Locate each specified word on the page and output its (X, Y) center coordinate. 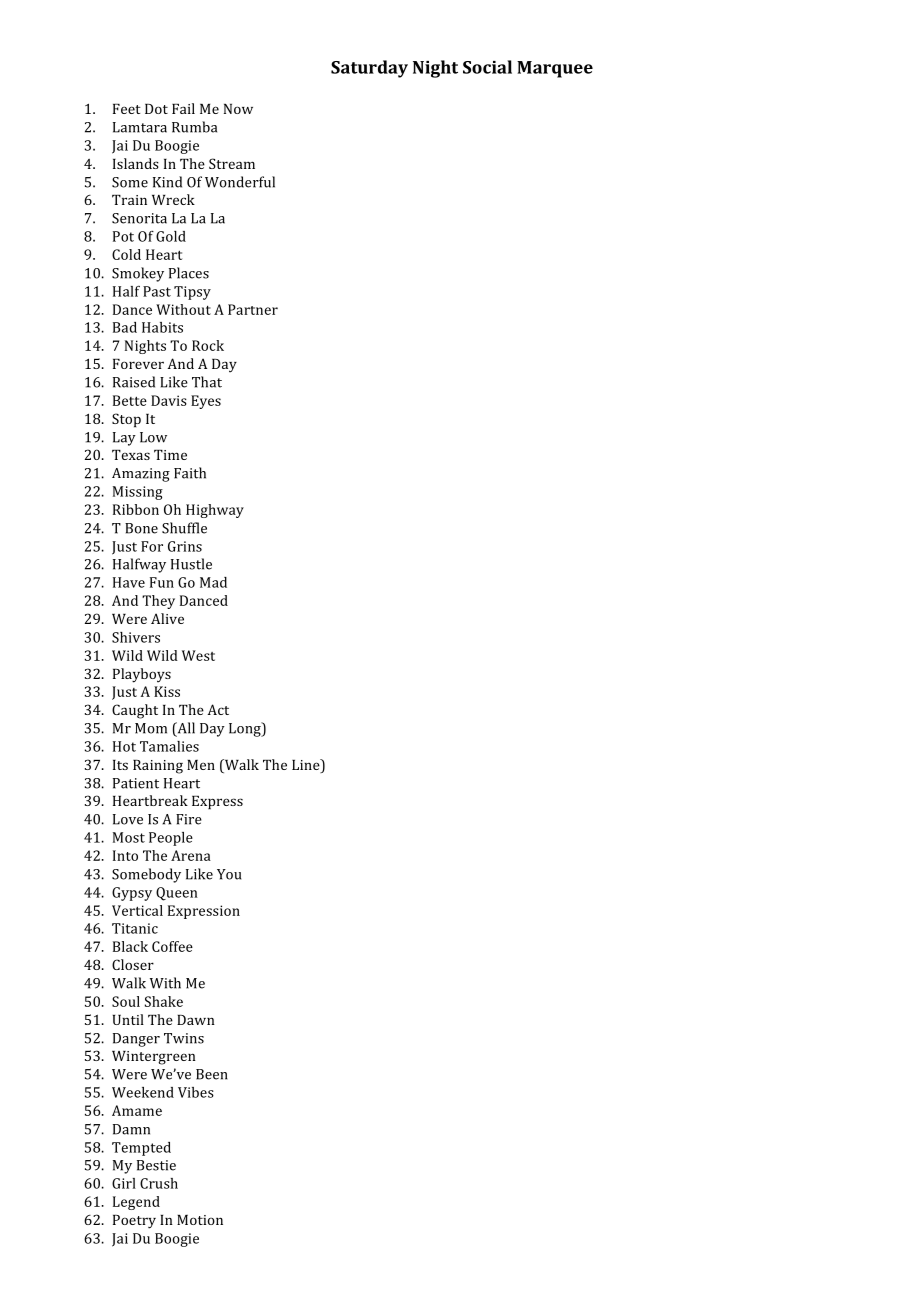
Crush (159, 1183)
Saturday (369, 69)
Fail (183, 108)
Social (487, 67)
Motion (200, 1220)
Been (212, 1074)
